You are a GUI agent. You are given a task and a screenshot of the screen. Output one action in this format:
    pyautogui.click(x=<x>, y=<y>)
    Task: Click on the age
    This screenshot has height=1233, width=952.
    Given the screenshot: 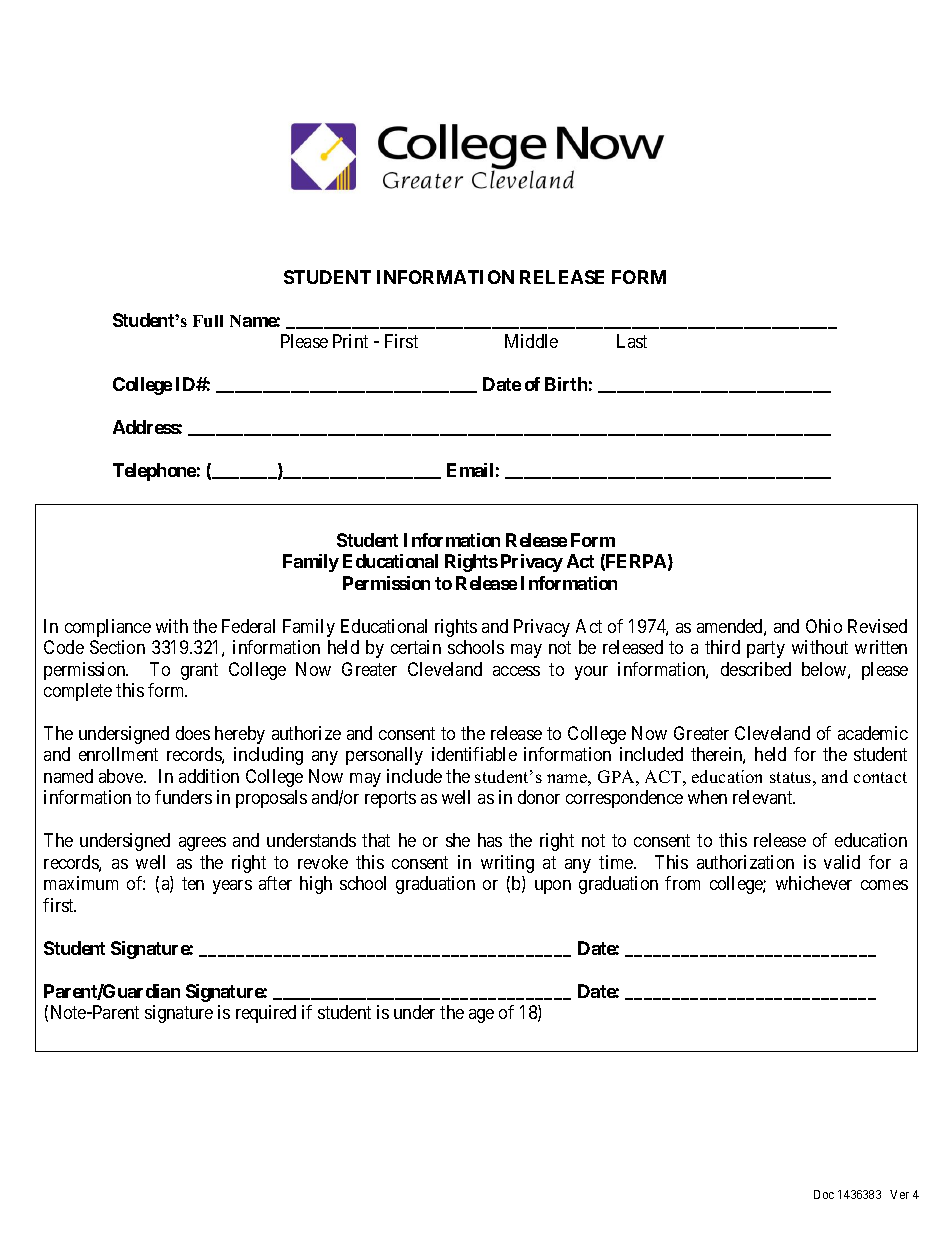 What is the action you would take?
    pyautogui.click(x=481, y=1016)
